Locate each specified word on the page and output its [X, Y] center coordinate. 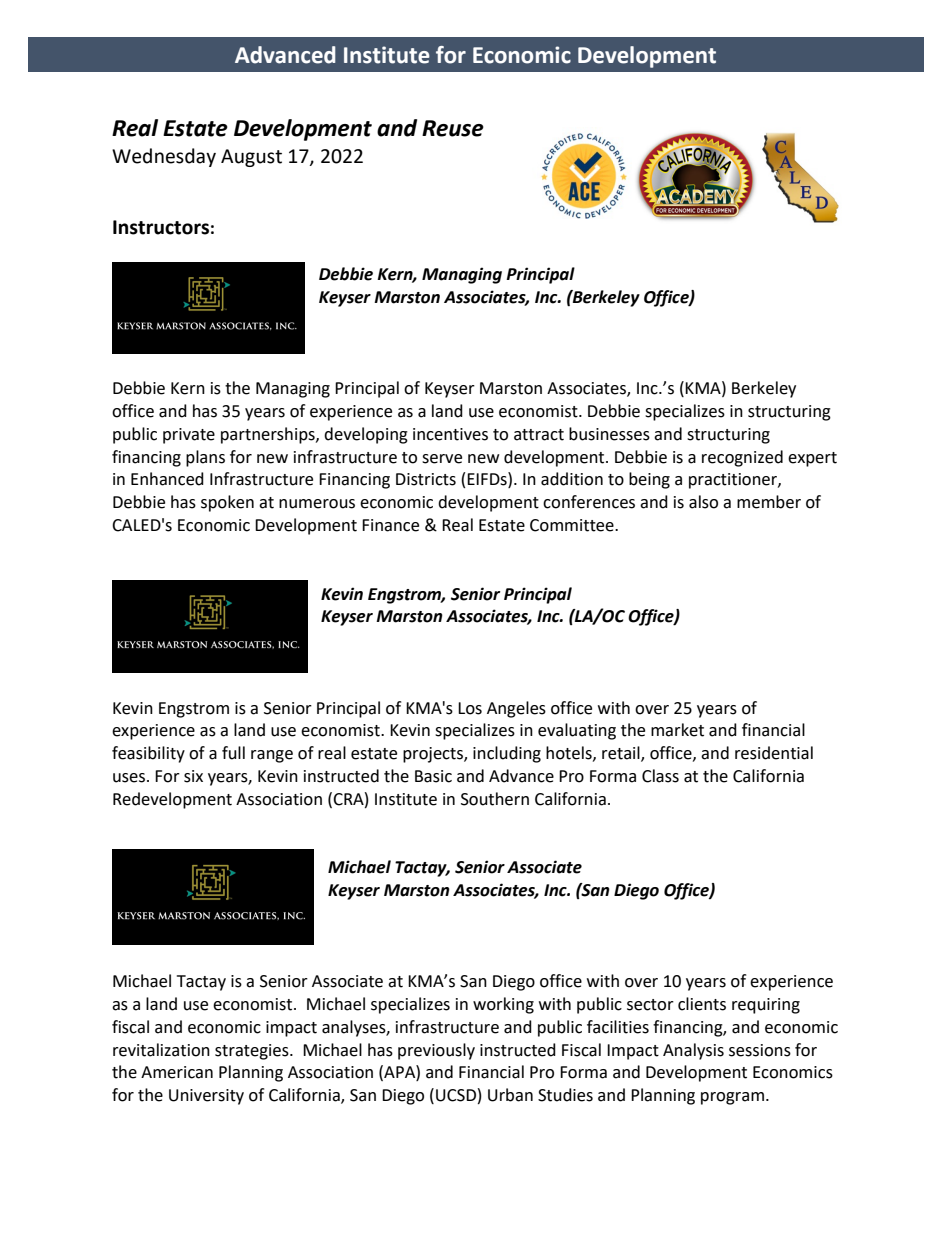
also [703, 502]
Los [470, 708]
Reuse [453, 128]
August [251, 158]
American [177, 1072]
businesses [609, 434]
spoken [227, 503]
